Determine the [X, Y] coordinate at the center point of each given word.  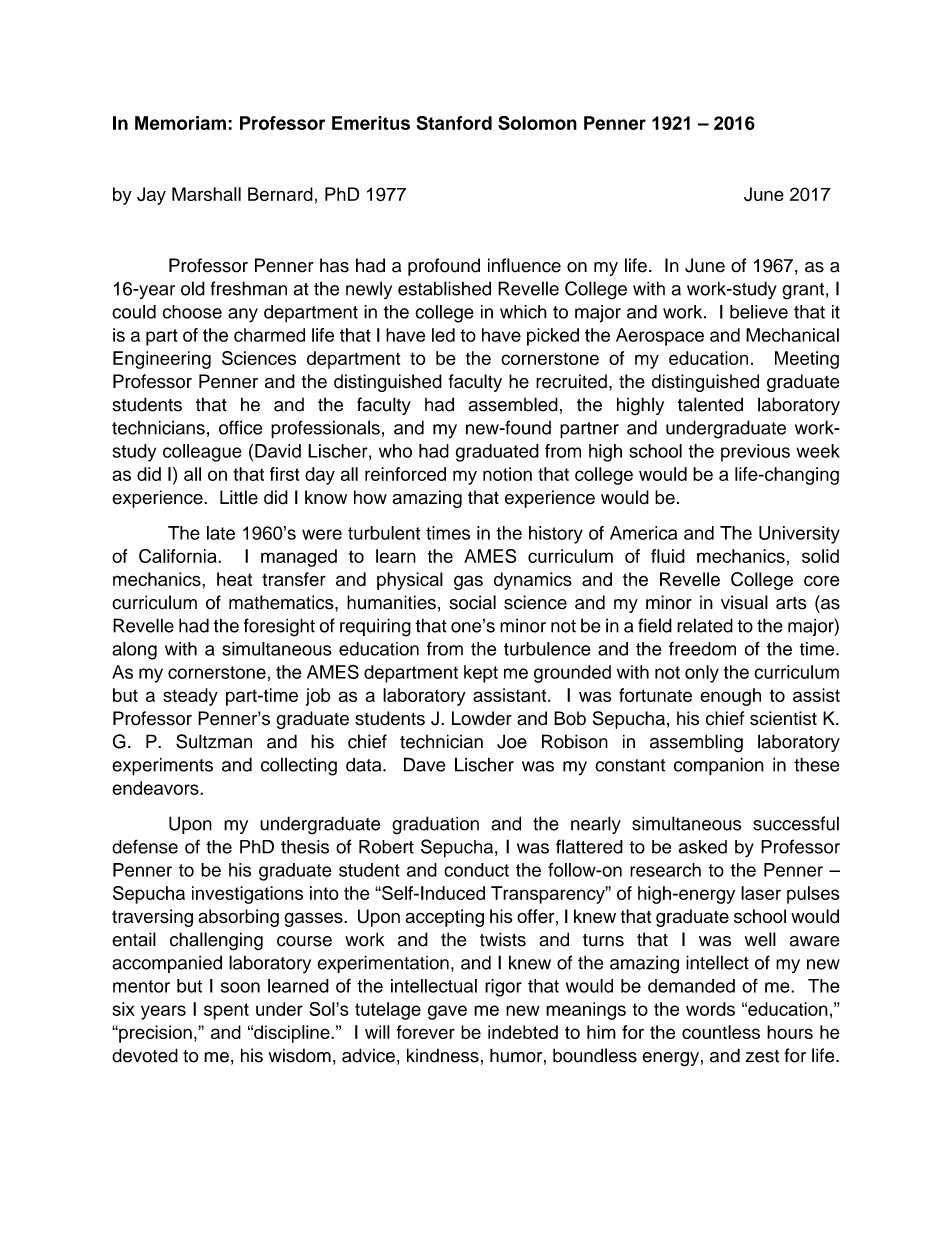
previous [755, 453]
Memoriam [180, 123]
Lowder [482, 718]
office [240, 427]
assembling [696, 743]
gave [447, 1012]
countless [721, 1032]
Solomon [537, 123]
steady [190, 697]
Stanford [454, 123]
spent [226, 1011]
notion [507, 474]
